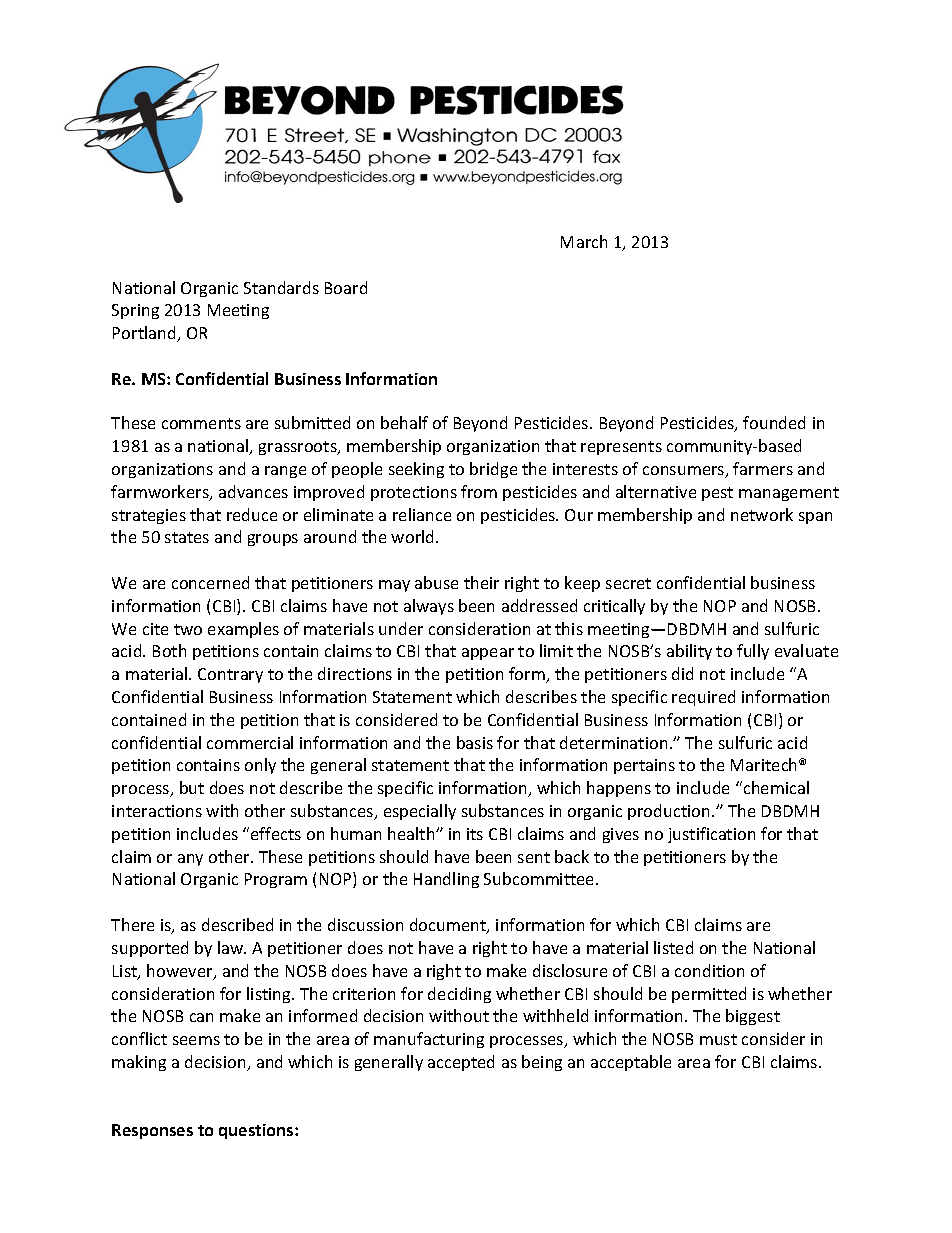  What do you see at coordinates (446, 880) in the screenshot?
I see `Handling` at bounding box center [446, 880].
